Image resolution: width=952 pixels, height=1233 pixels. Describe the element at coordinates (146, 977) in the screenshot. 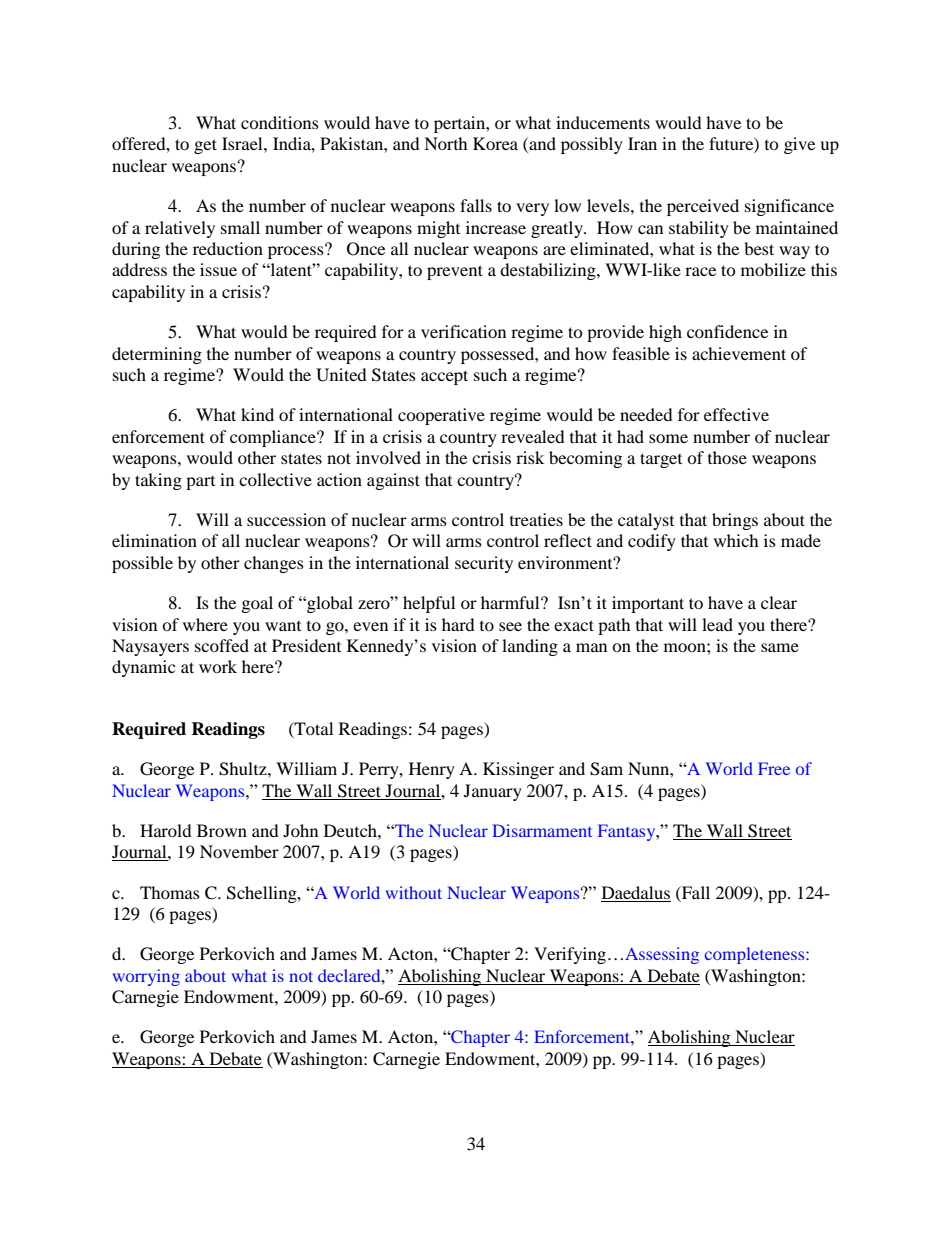

I see `worrying` at that location.
